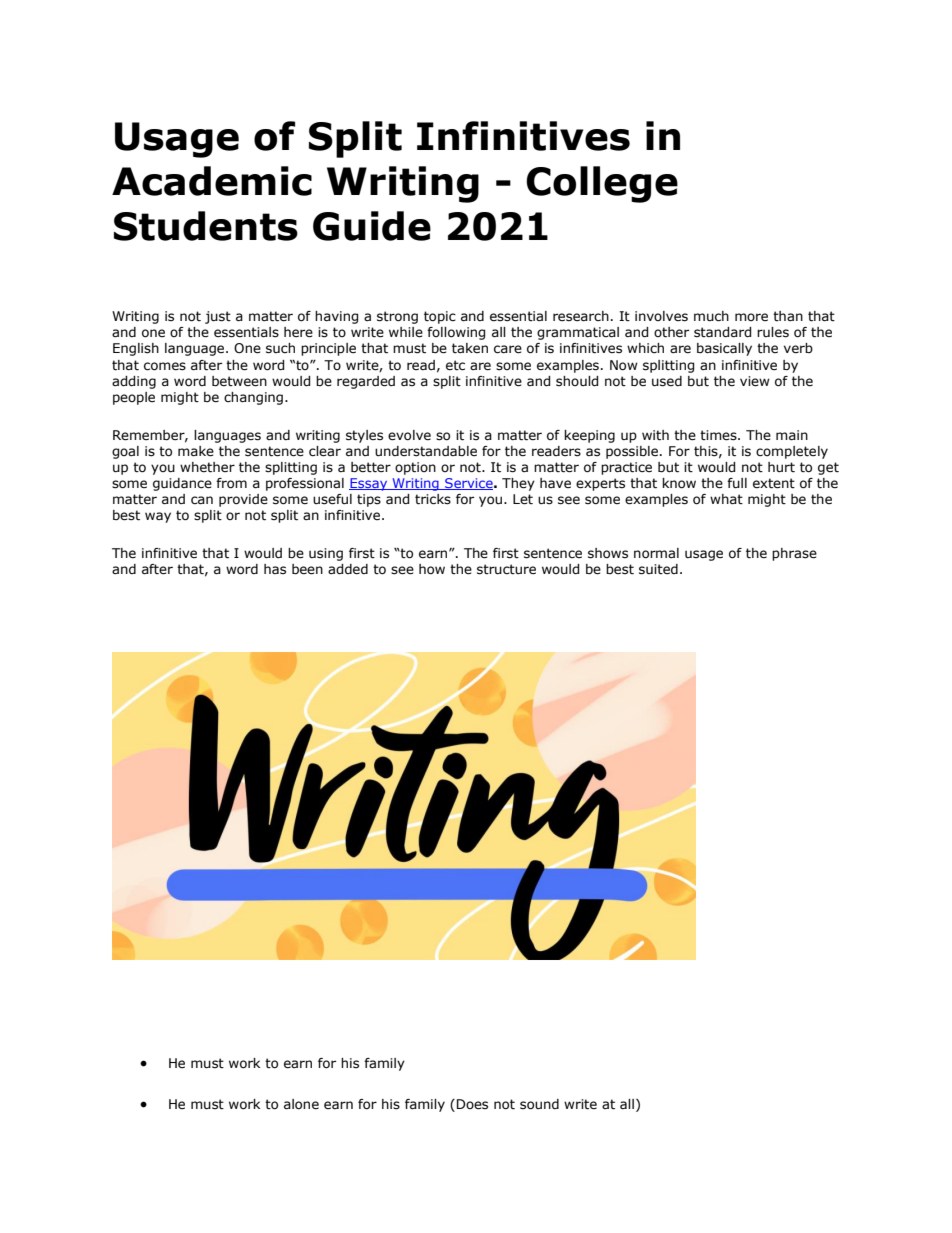 The width and height of the screenshot is (952, 1233). Describe the element at coordinates (301, 1104) in the screenshot. I see `alone` at that location.
